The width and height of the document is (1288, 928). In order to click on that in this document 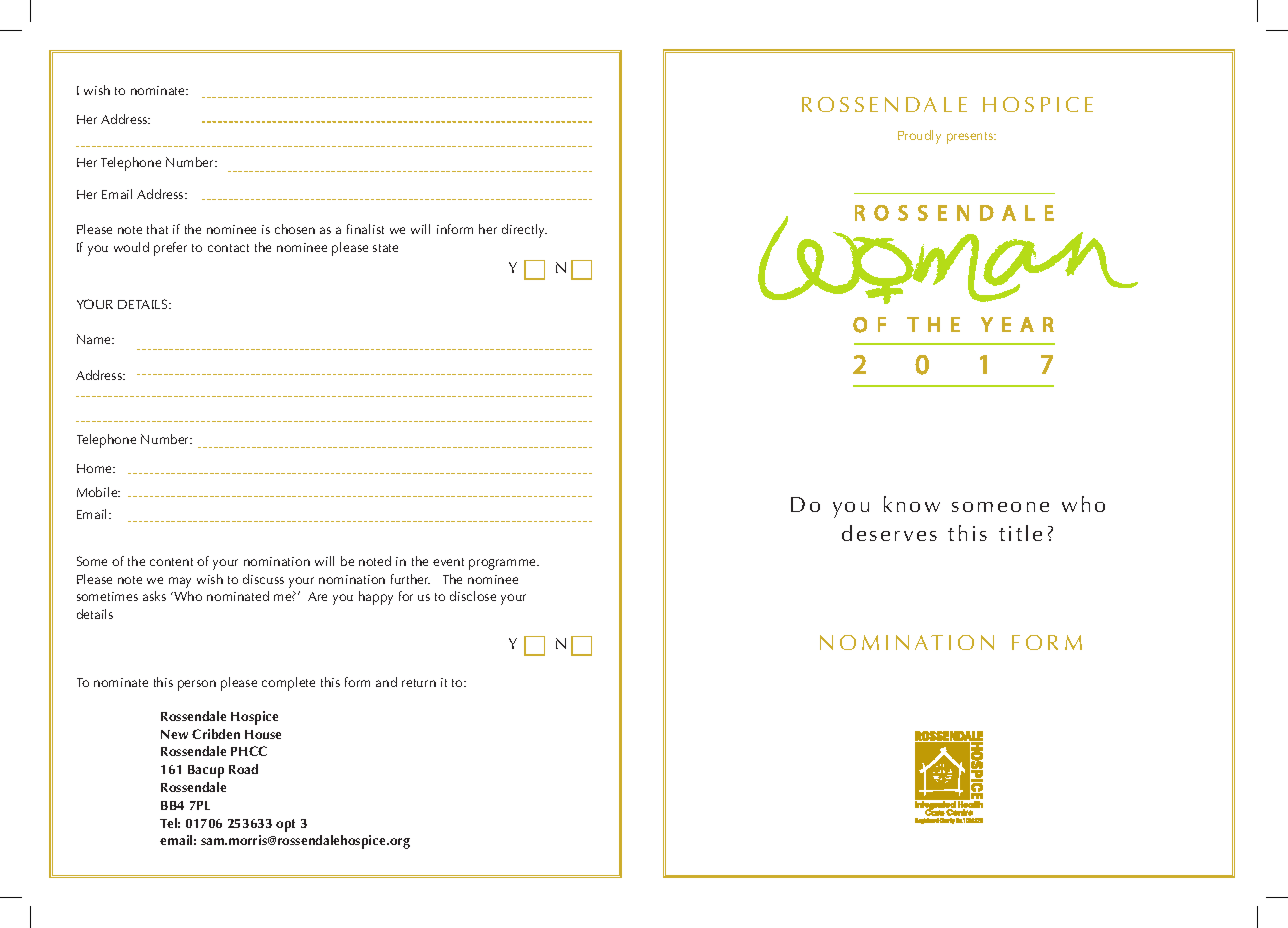, I will do `click(157, 229)`.
